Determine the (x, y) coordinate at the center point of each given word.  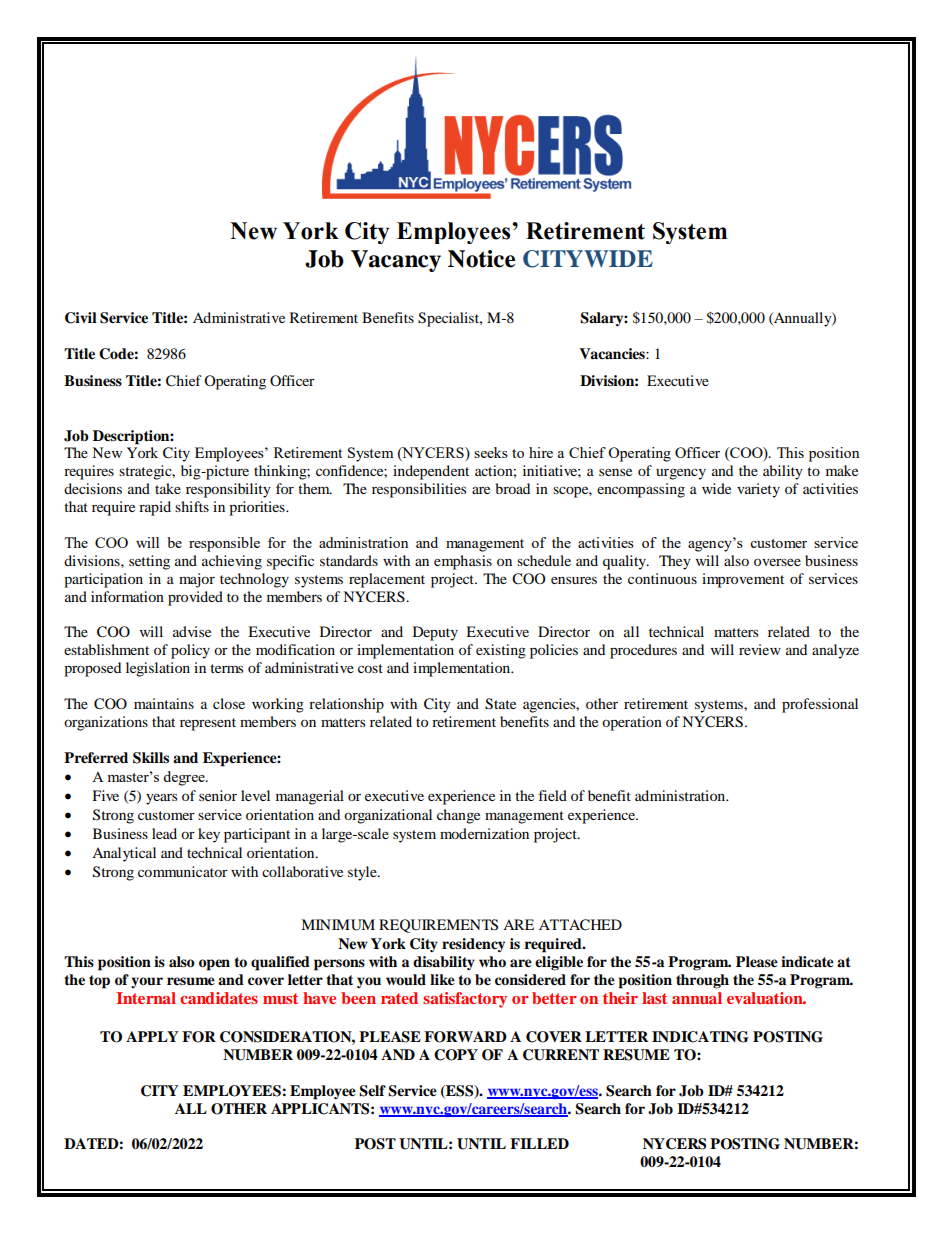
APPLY (152, 1036)
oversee (777, 562)
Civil (81, 318)
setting (149, 562)
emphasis (463, 562)
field (553, 795)
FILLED (539, 1143)
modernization (484, 833)
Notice (481, 259)
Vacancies (613, 353)
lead (164, 833)
